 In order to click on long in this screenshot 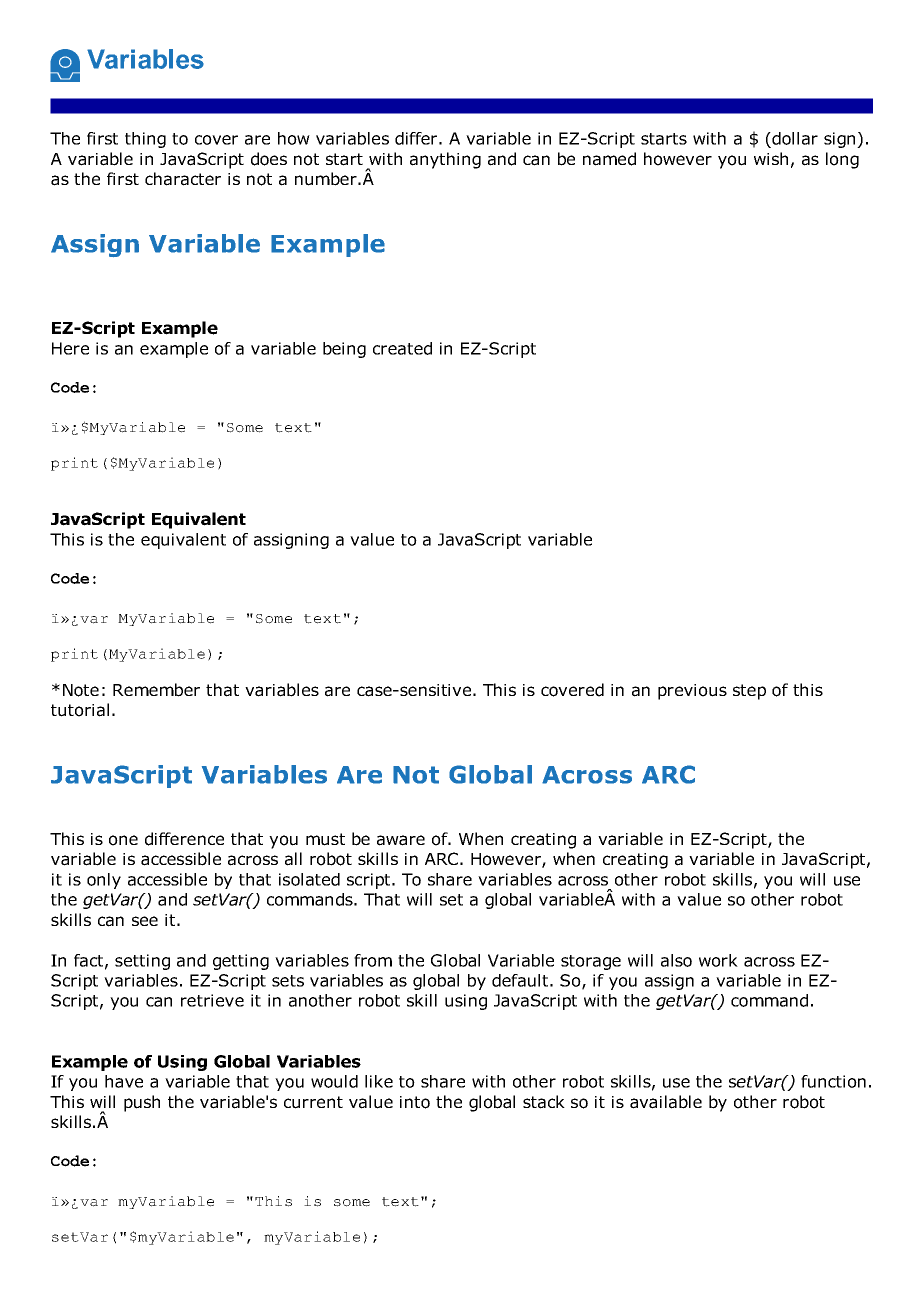, I will do `click(842, 160)`.
